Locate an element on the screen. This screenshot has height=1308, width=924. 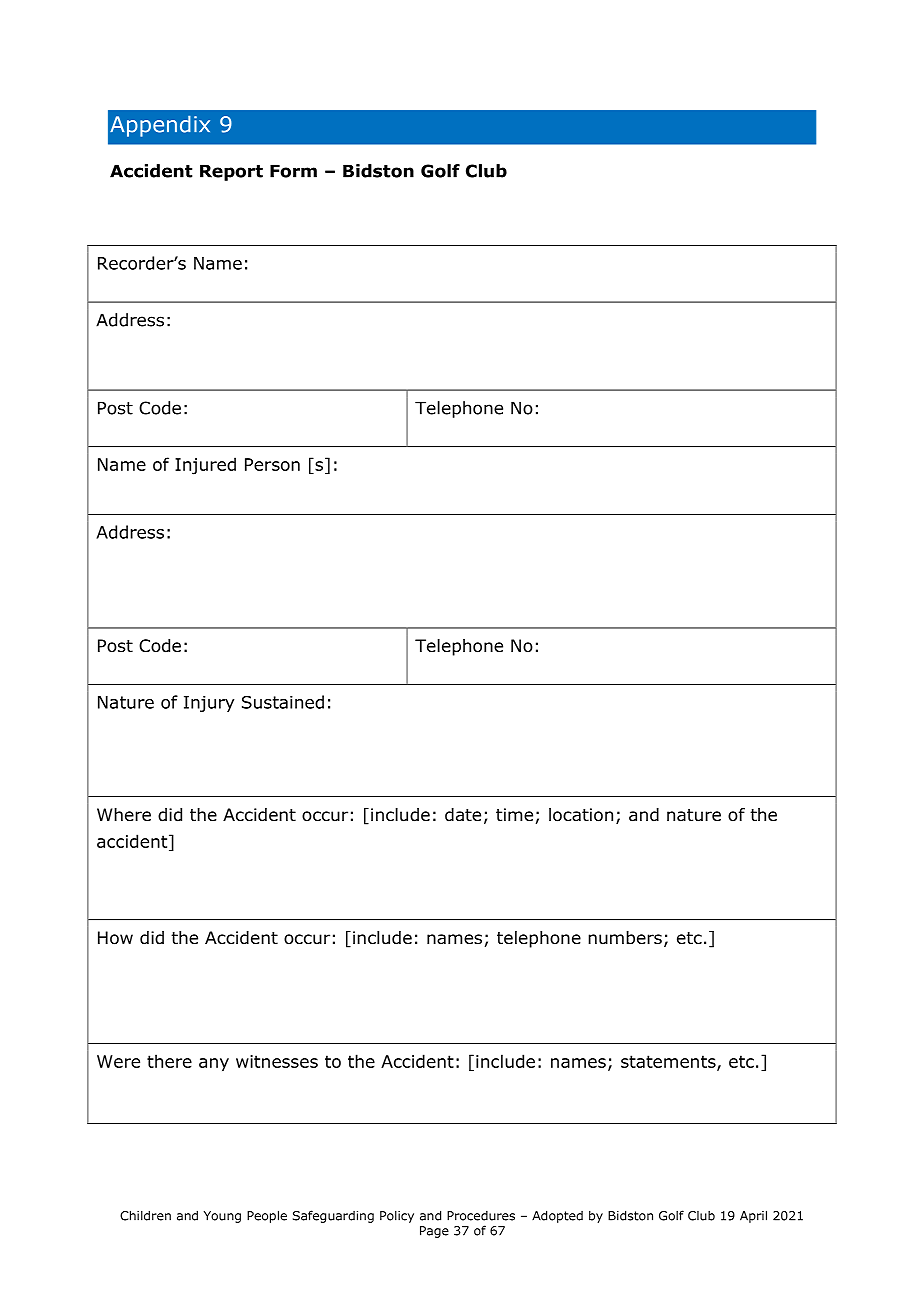
Appendix is located at coordinates (160, 126).
